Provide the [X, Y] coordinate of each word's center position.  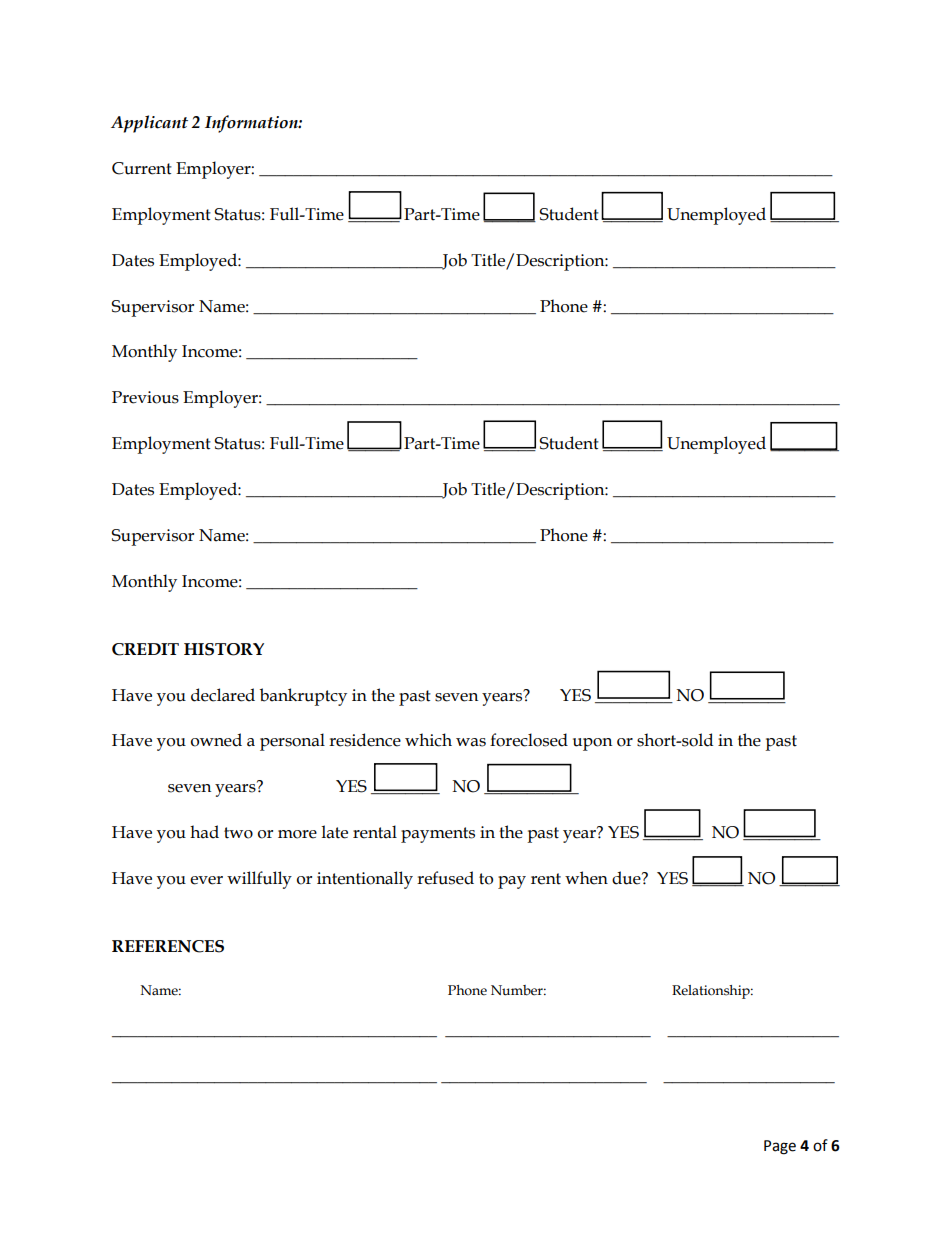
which [428, 740]
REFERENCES [168, 946]
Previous [145, 397]
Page [780, 1147]
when [586, 878]
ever [206, 880]
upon [592, 744]
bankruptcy [303, 697]
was [471, 742]
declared [223, 695]
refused [445, 878]
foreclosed [529, 740]
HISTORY [224, 649]
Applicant [149, 124]
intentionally [365, 880]
